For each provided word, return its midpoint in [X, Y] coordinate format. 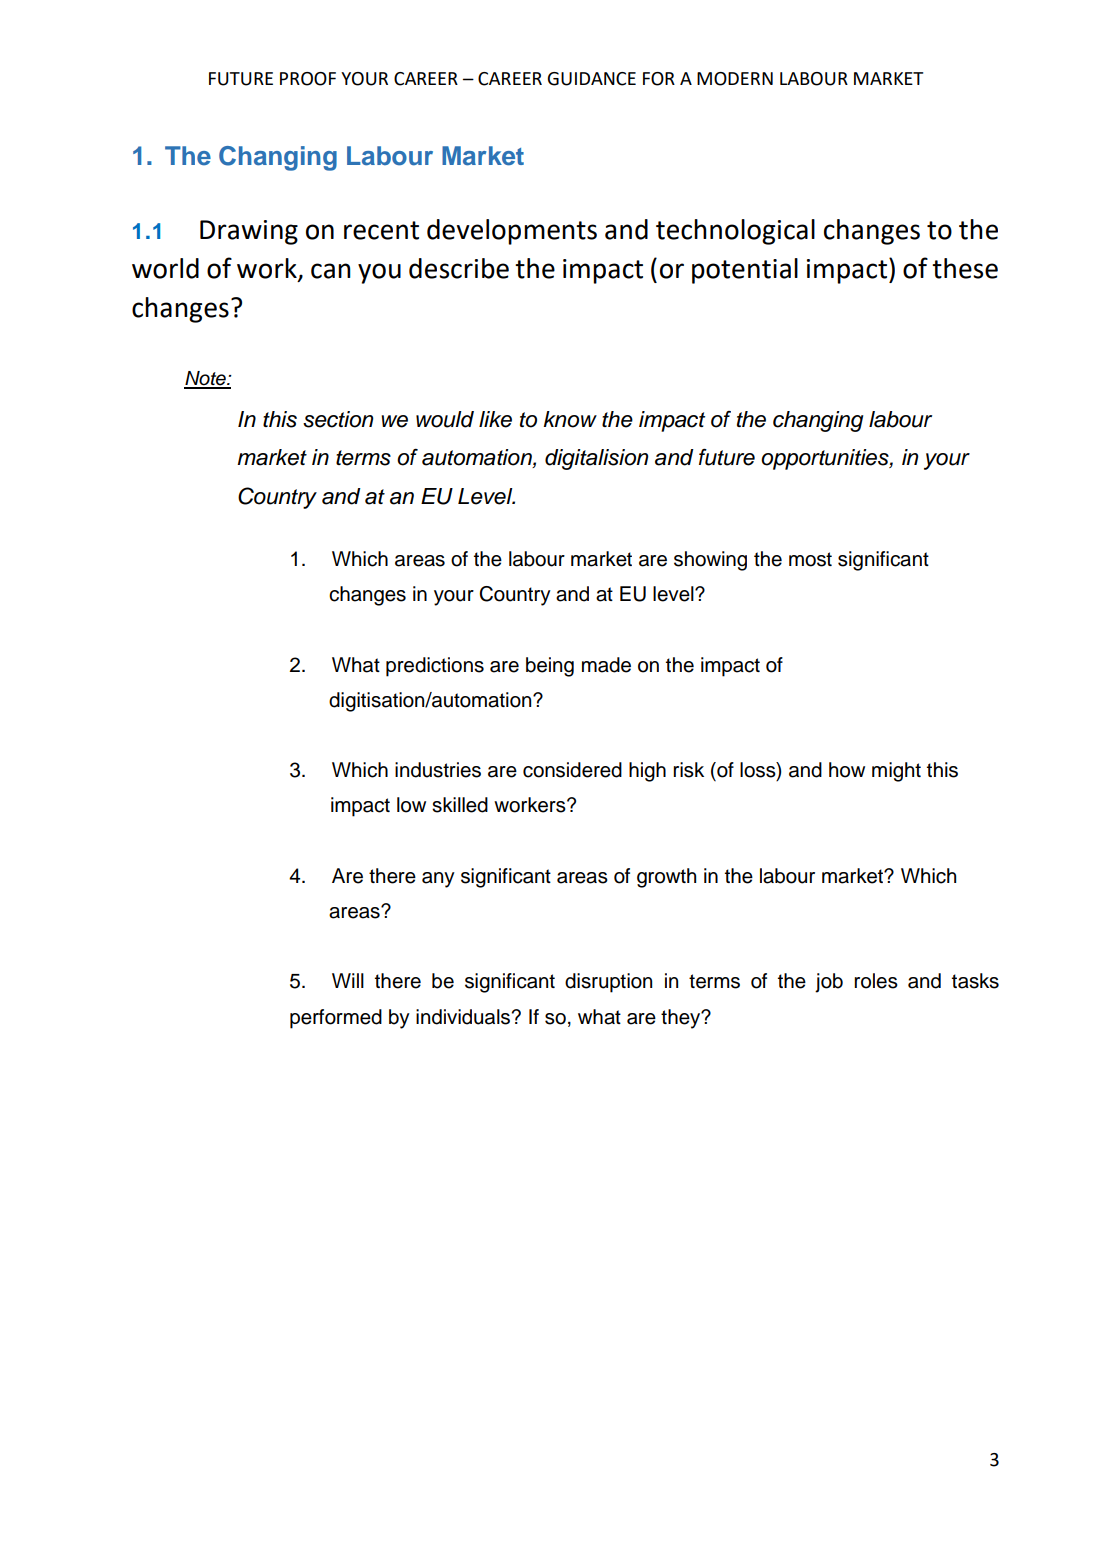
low [411, 805]
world [165, 268]
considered [572, 770]
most [810, 559]
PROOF [308, 79]
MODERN [735, 79]
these [965, 268]
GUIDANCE [591, 79]
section [338, 419]
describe [459, 268]
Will [348, 980]
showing [710, 561]
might [896, 772]
